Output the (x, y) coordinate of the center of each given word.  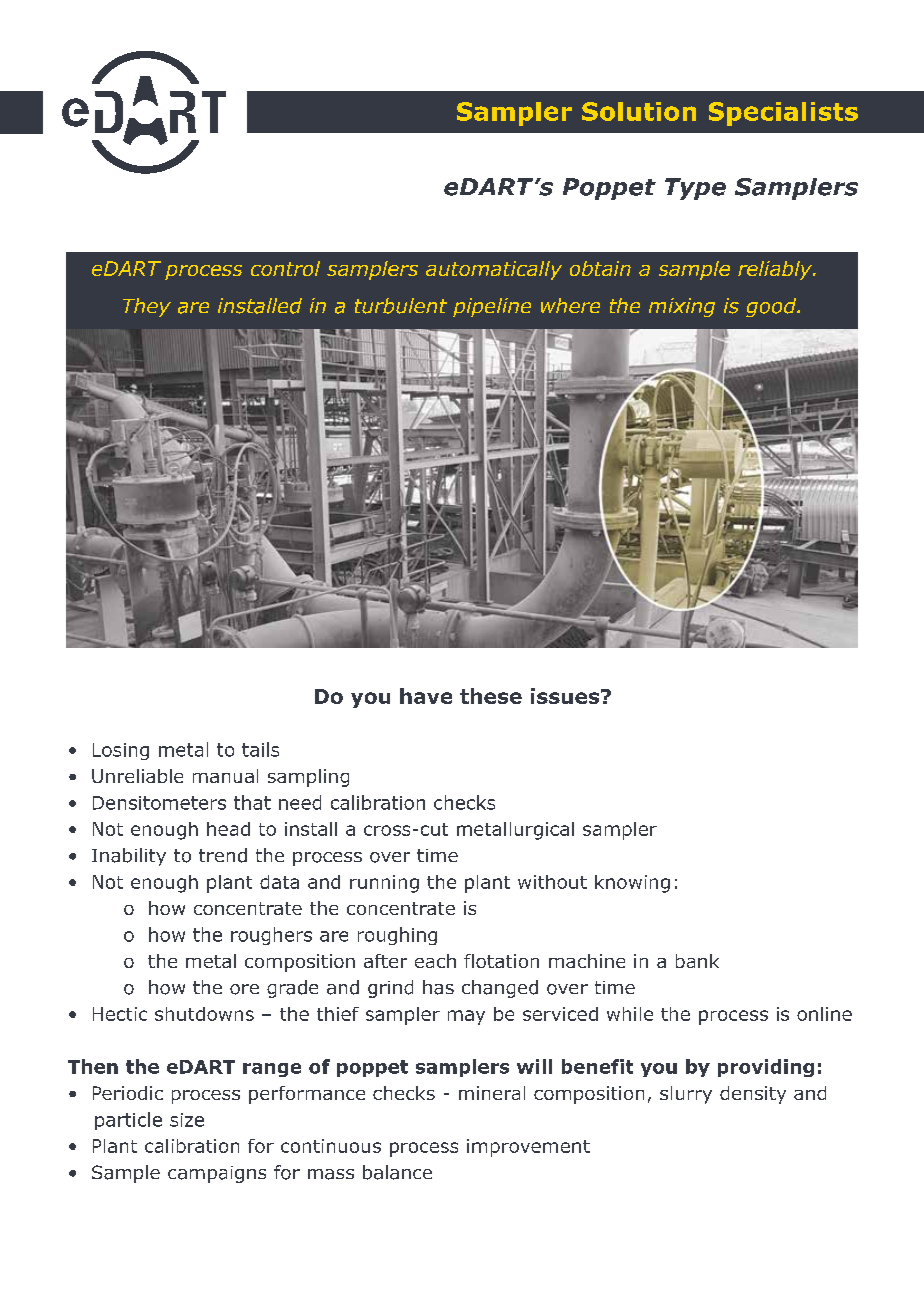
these (491, 696)
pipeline (492, 307)
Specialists (783, 114)
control (285, 268)
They (147, 307)
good (772, 307)
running (384, 884)
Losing (121, 751)
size (187, 1120)
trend (223, 855)
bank (697, 961)
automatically (494, 270)
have (426, 696)
